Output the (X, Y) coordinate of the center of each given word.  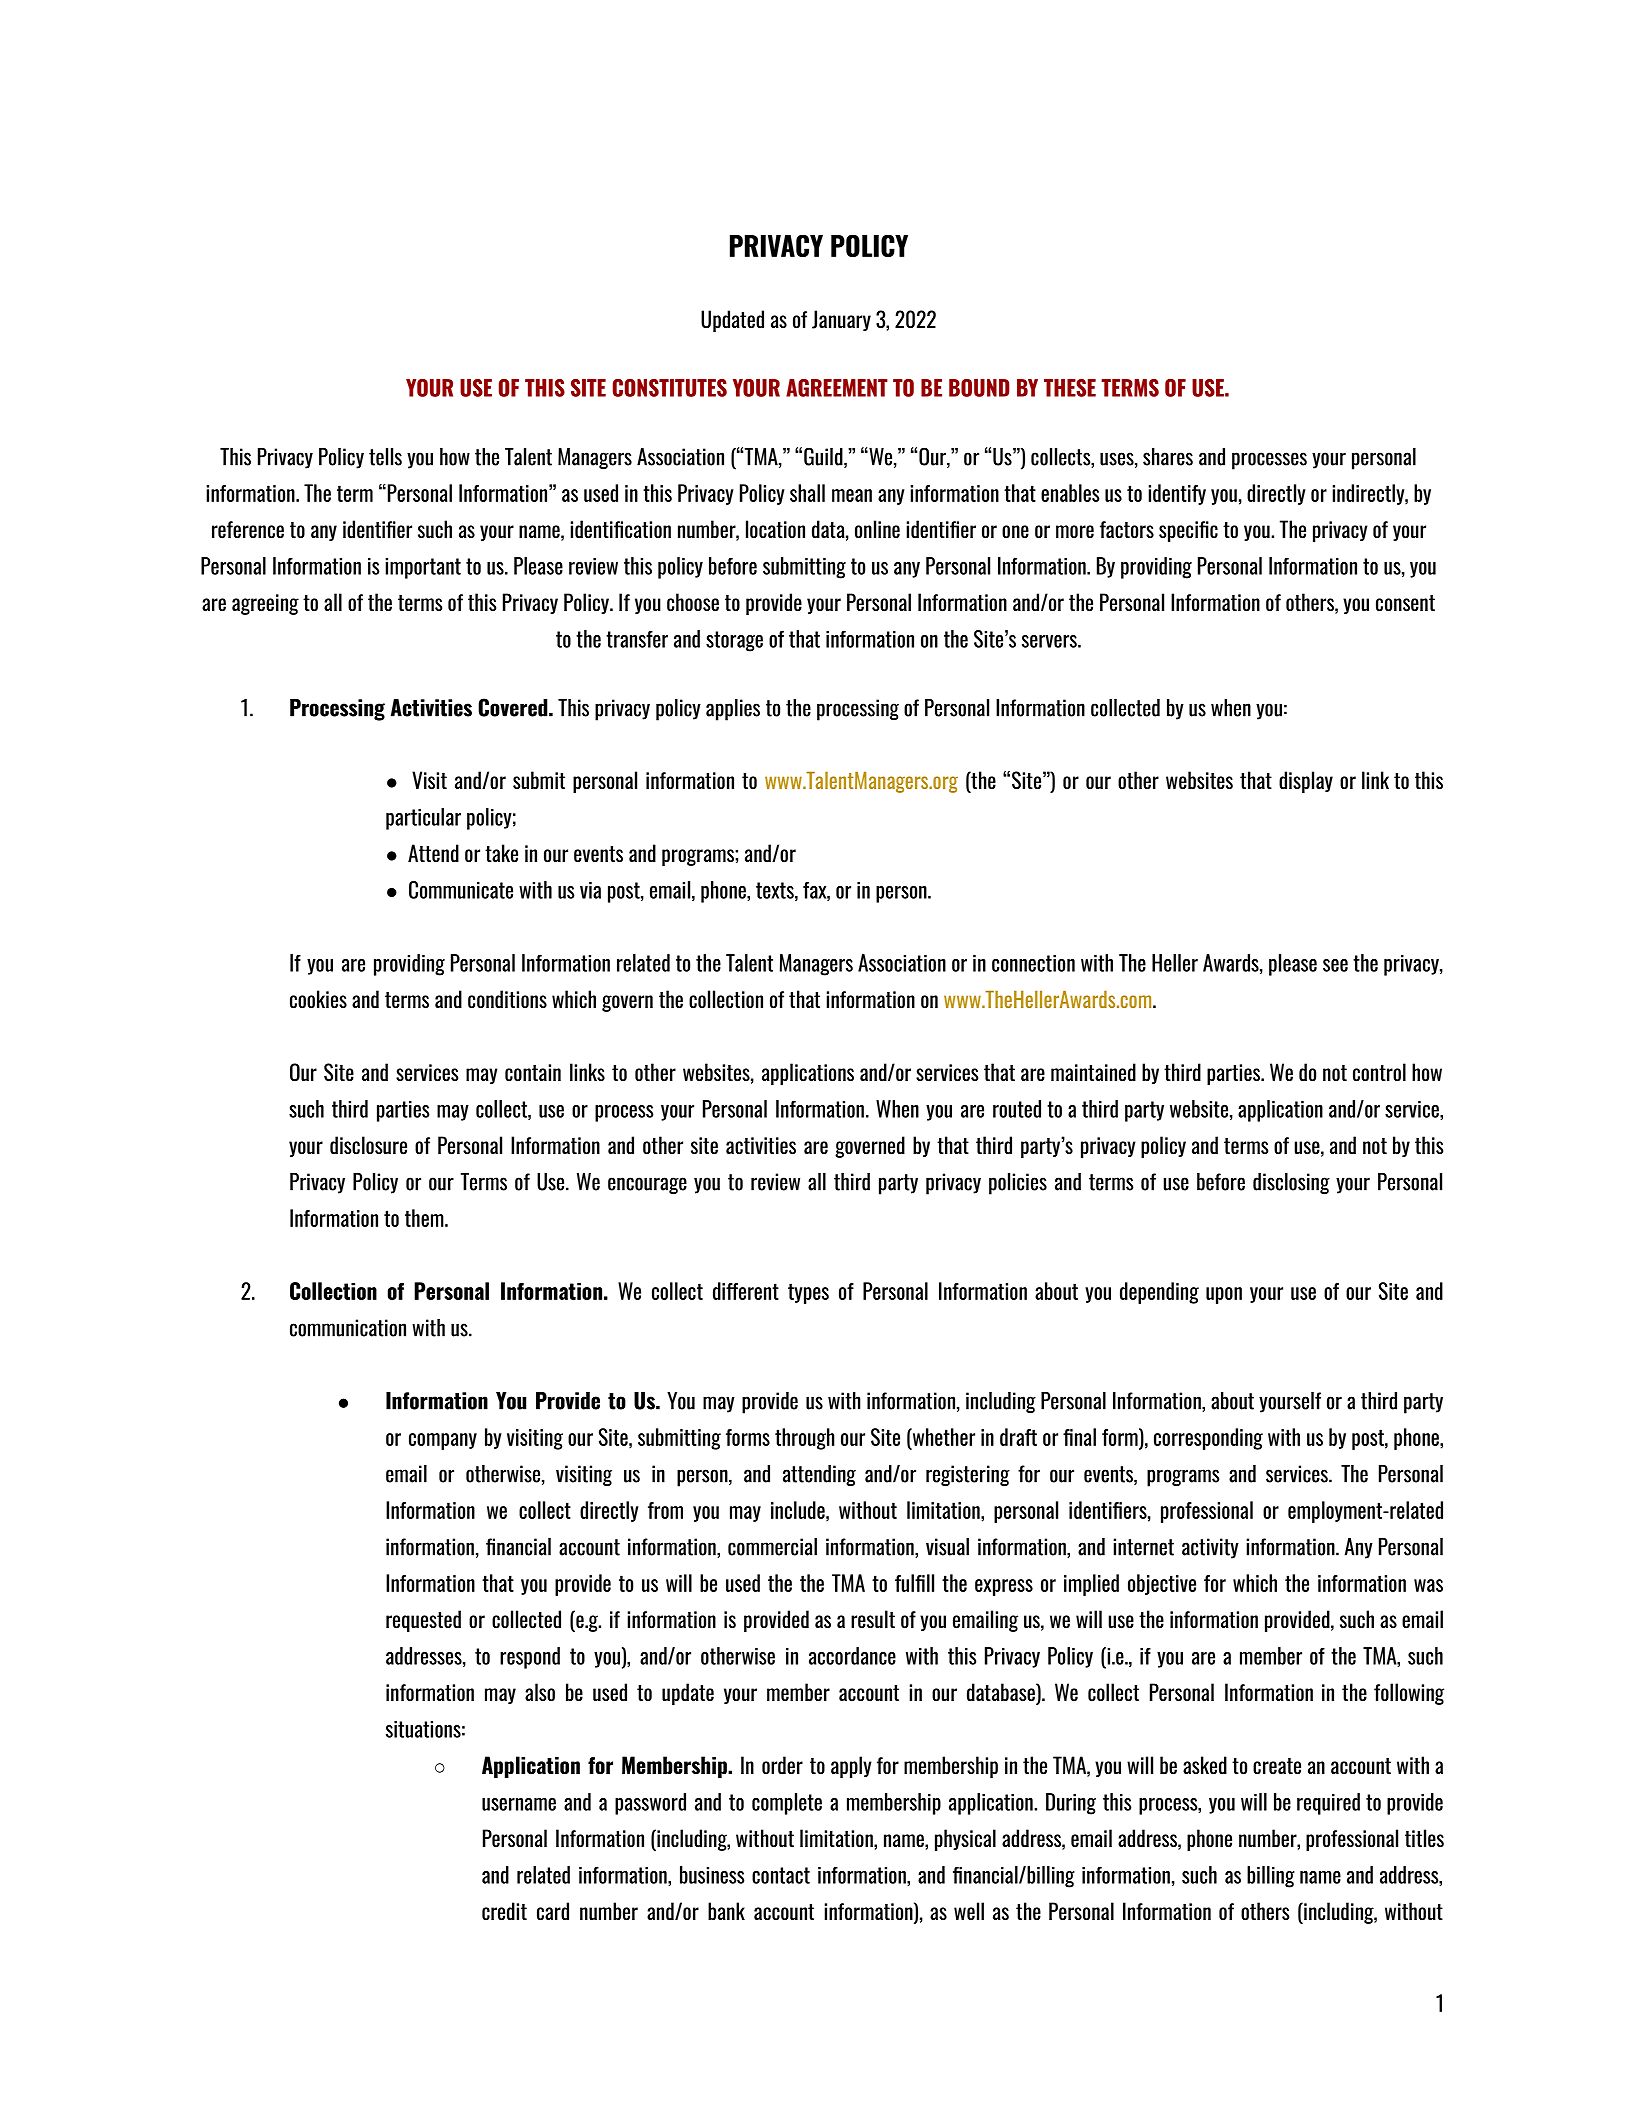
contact (781, 1875)
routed (1017, 1109)
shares (1168, 457)
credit (504, 1911)
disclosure (368, 1145)
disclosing (1291, 1183)
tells (385, 457)
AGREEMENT (837, 388)
